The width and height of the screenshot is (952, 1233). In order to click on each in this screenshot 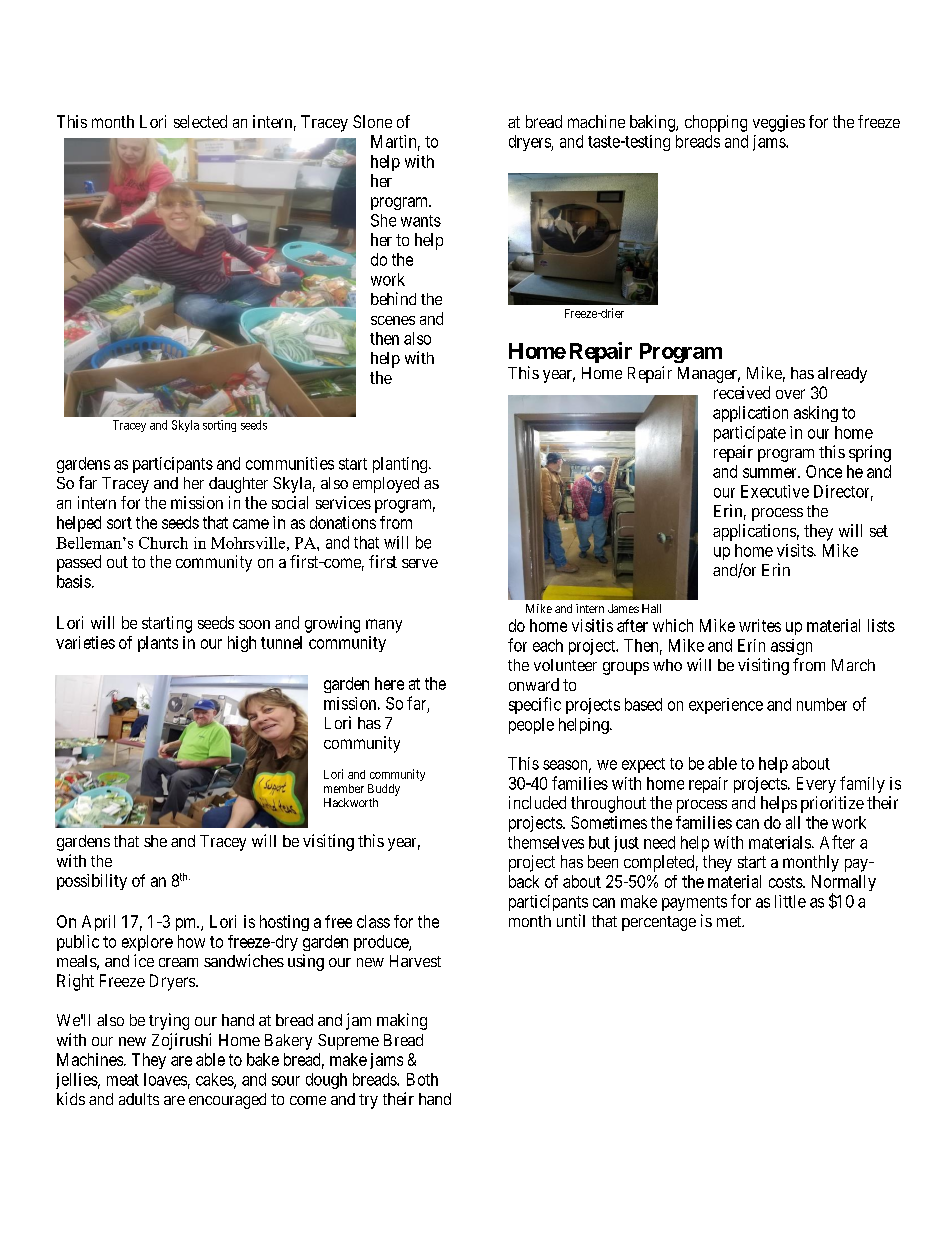, I will do `click(548, 645)`.
